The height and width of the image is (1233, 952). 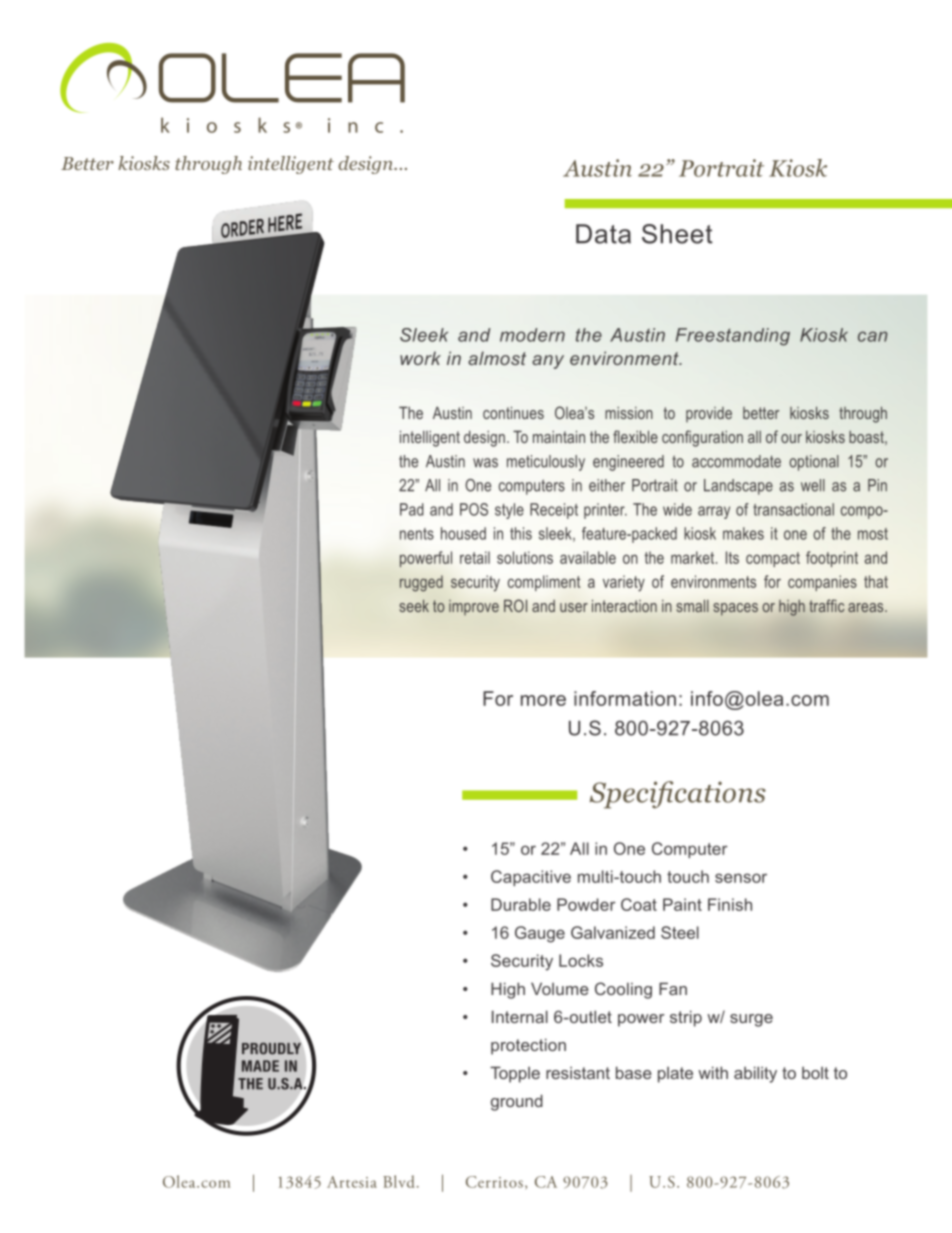 I want to click on rugged, so click(x=421, y=583).
